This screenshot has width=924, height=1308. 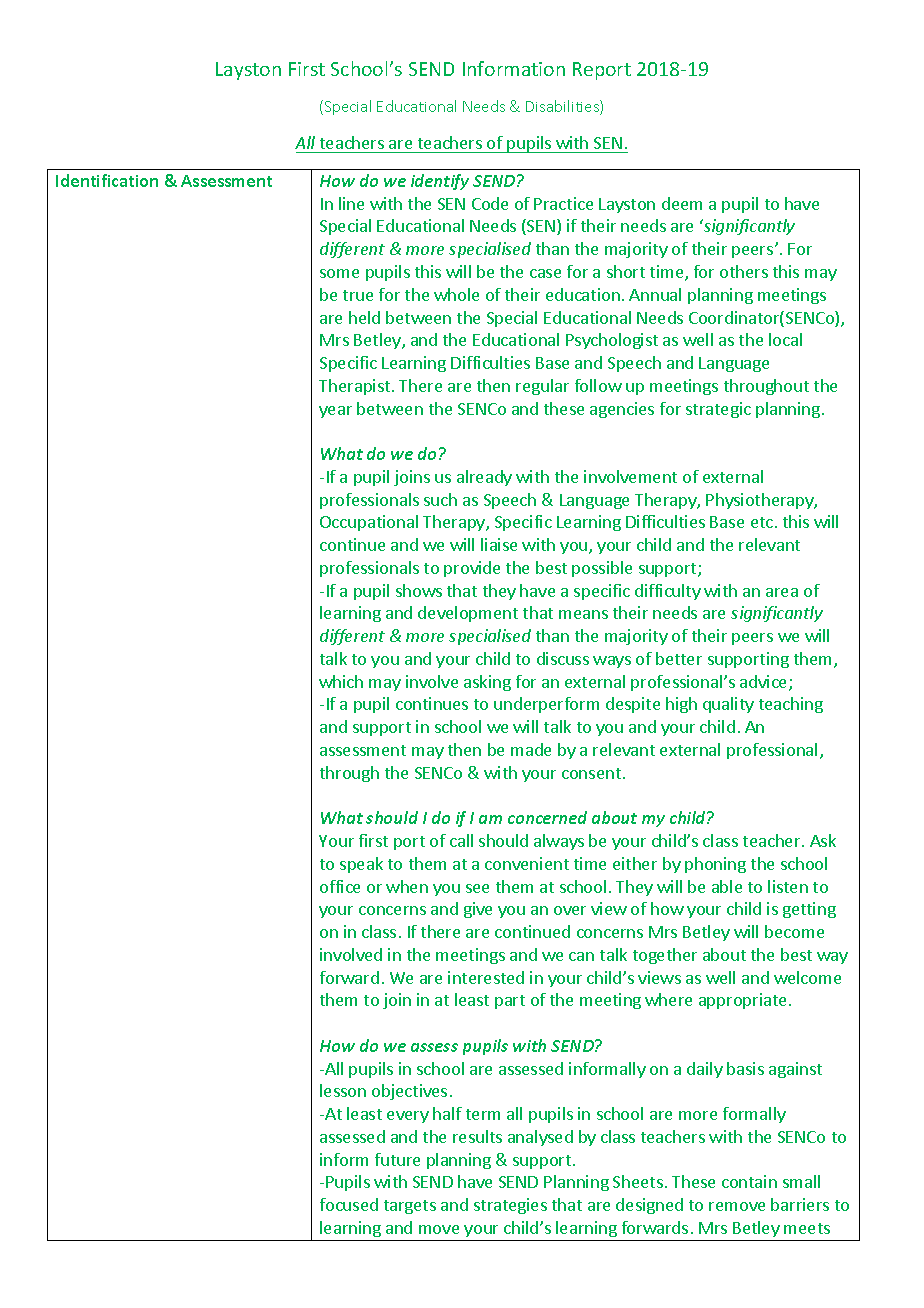 What do you see at coordinates (490, 203) in the screenshot?
I see `Code` at bounding box center [490, 203].
